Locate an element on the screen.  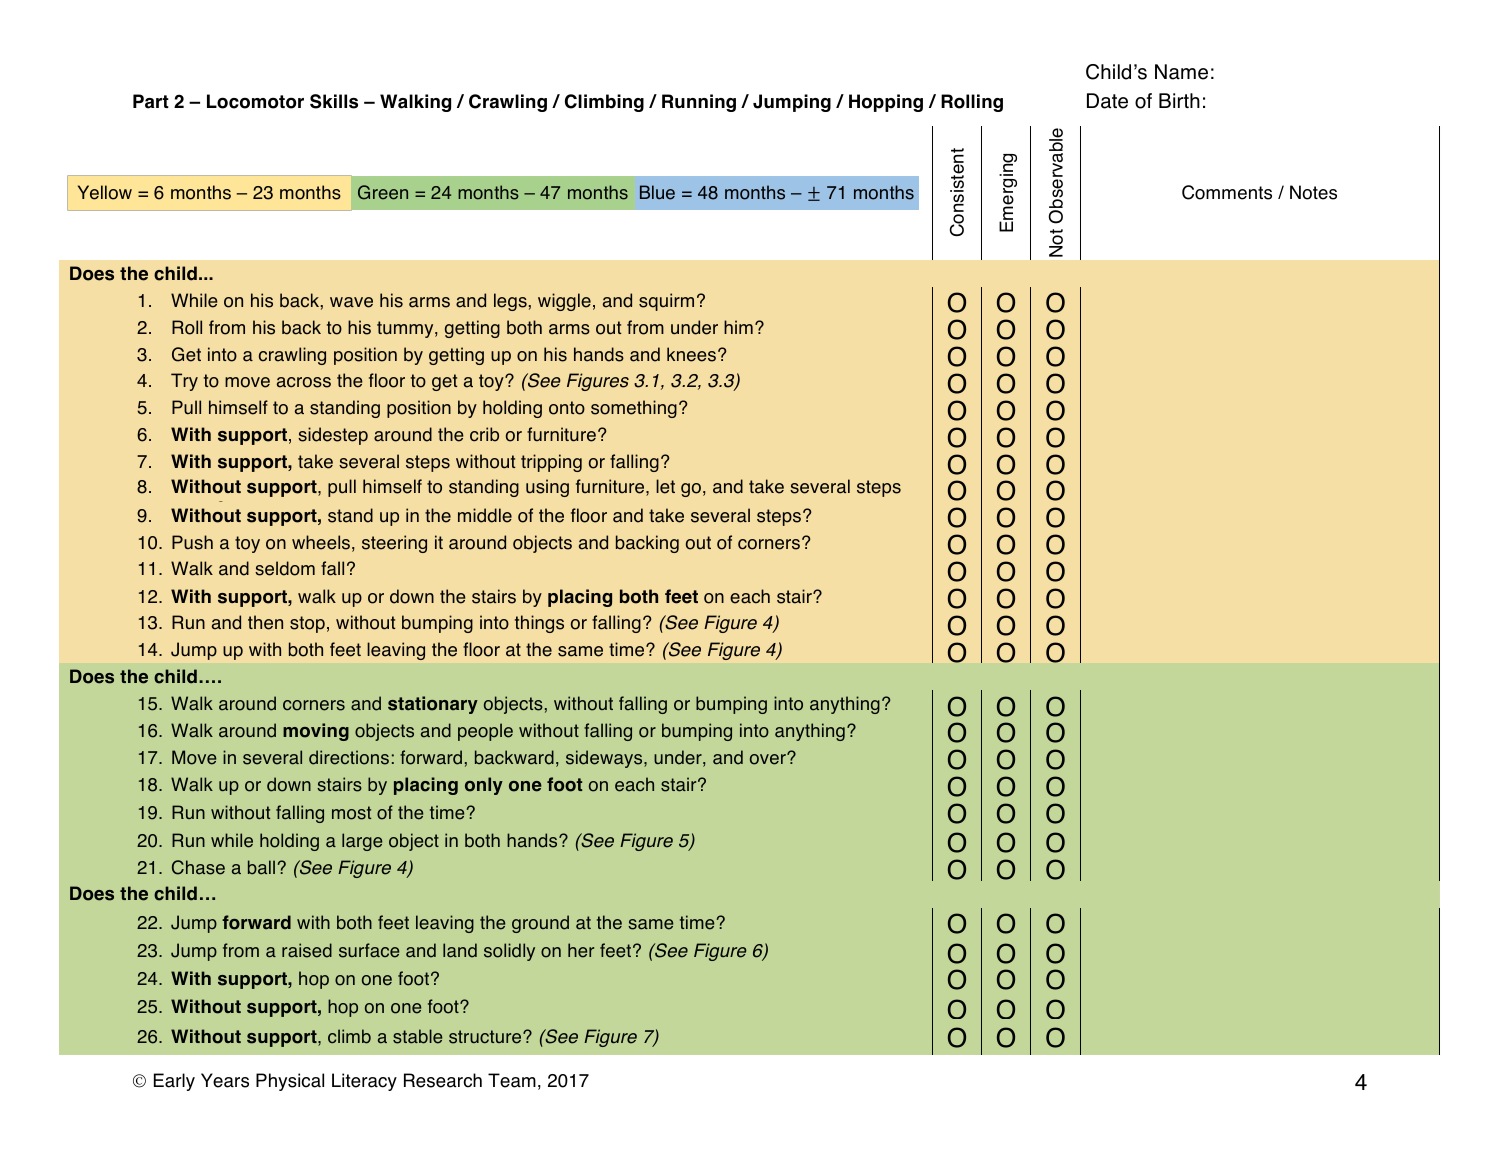
her is located at coordinates (581, 950).
